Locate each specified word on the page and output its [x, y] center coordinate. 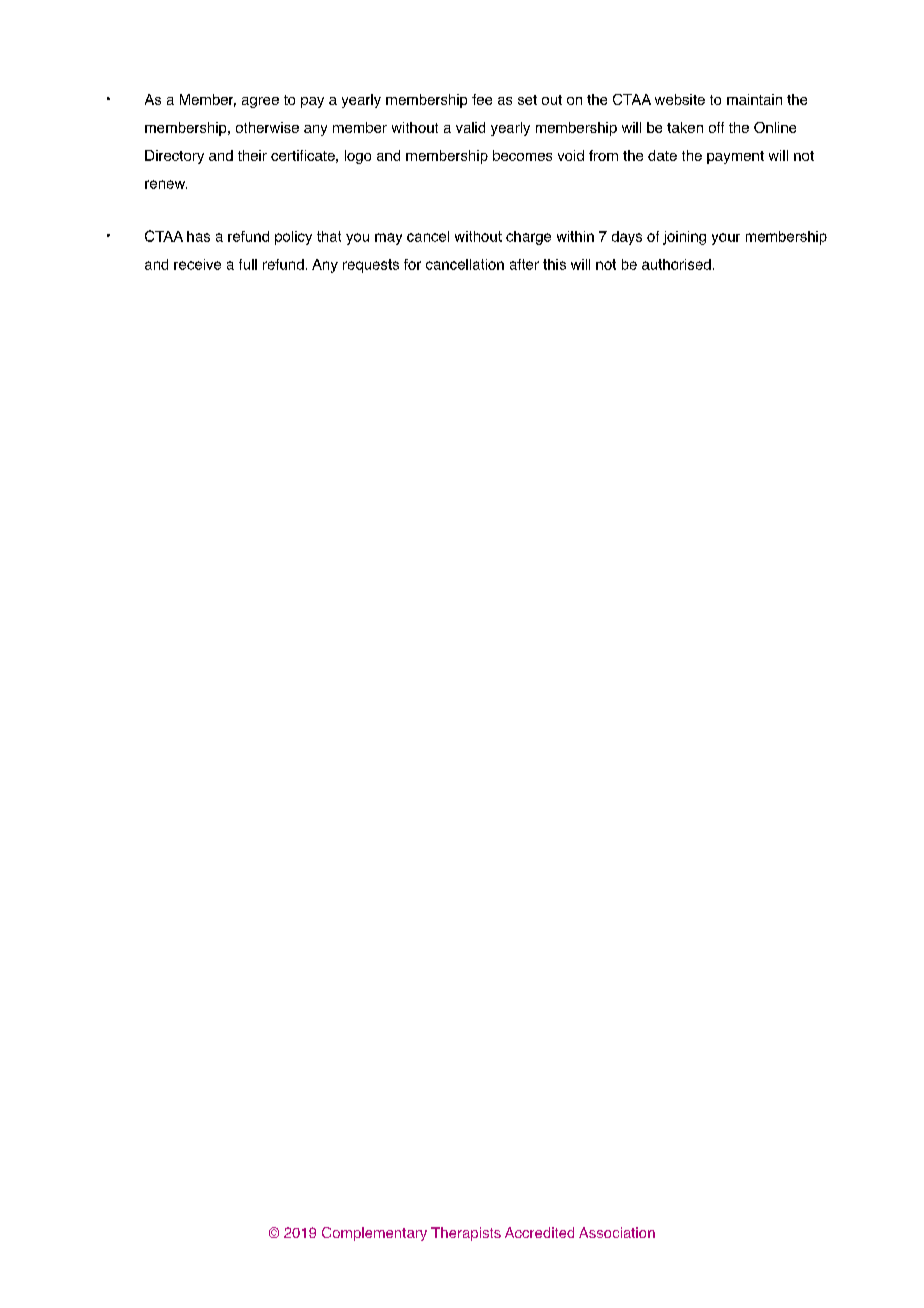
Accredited [539, 1232]
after [524, 264]
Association [617, 1232]
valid [470, 127]
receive [197, 264]
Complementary [374, 1234]
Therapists [466, 1234]
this [554, 264]
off [716, 127]
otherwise [267, 127]
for [412, 264]
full [248, 264]
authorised [676, 264]
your [726, 239]
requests [371, 266]
